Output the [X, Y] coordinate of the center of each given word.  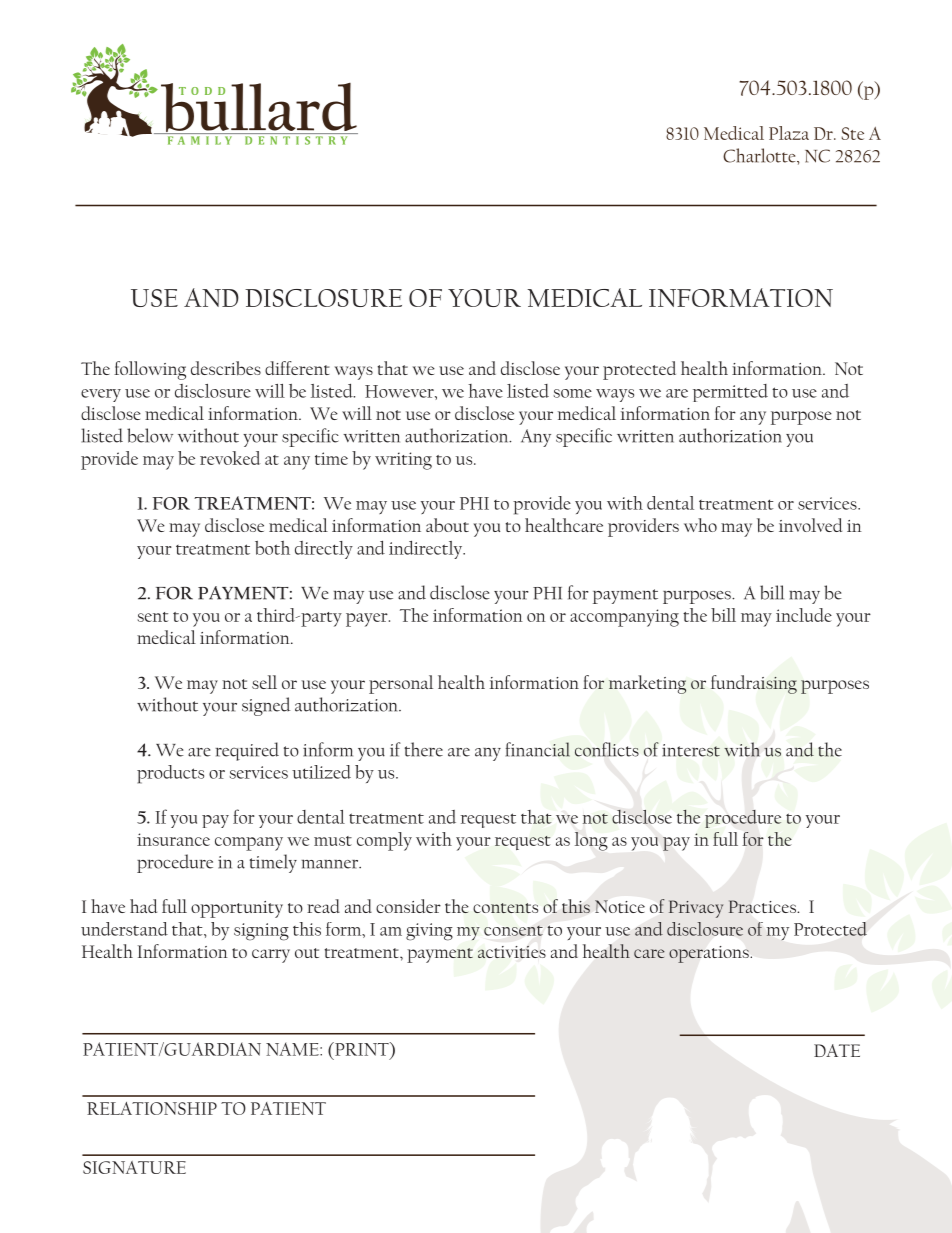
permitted [730, 393]
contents [505, 908]
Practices [763, 906]
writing [403, 461]
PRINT [362, 1049]
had [143, 906]
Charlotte [760, 155]
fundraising [754, 684]
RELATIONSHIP [152, 1108]
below [150, 435]
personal [401, 684]
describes [226, 368]
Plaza [789, 133]
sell [264, 682]
